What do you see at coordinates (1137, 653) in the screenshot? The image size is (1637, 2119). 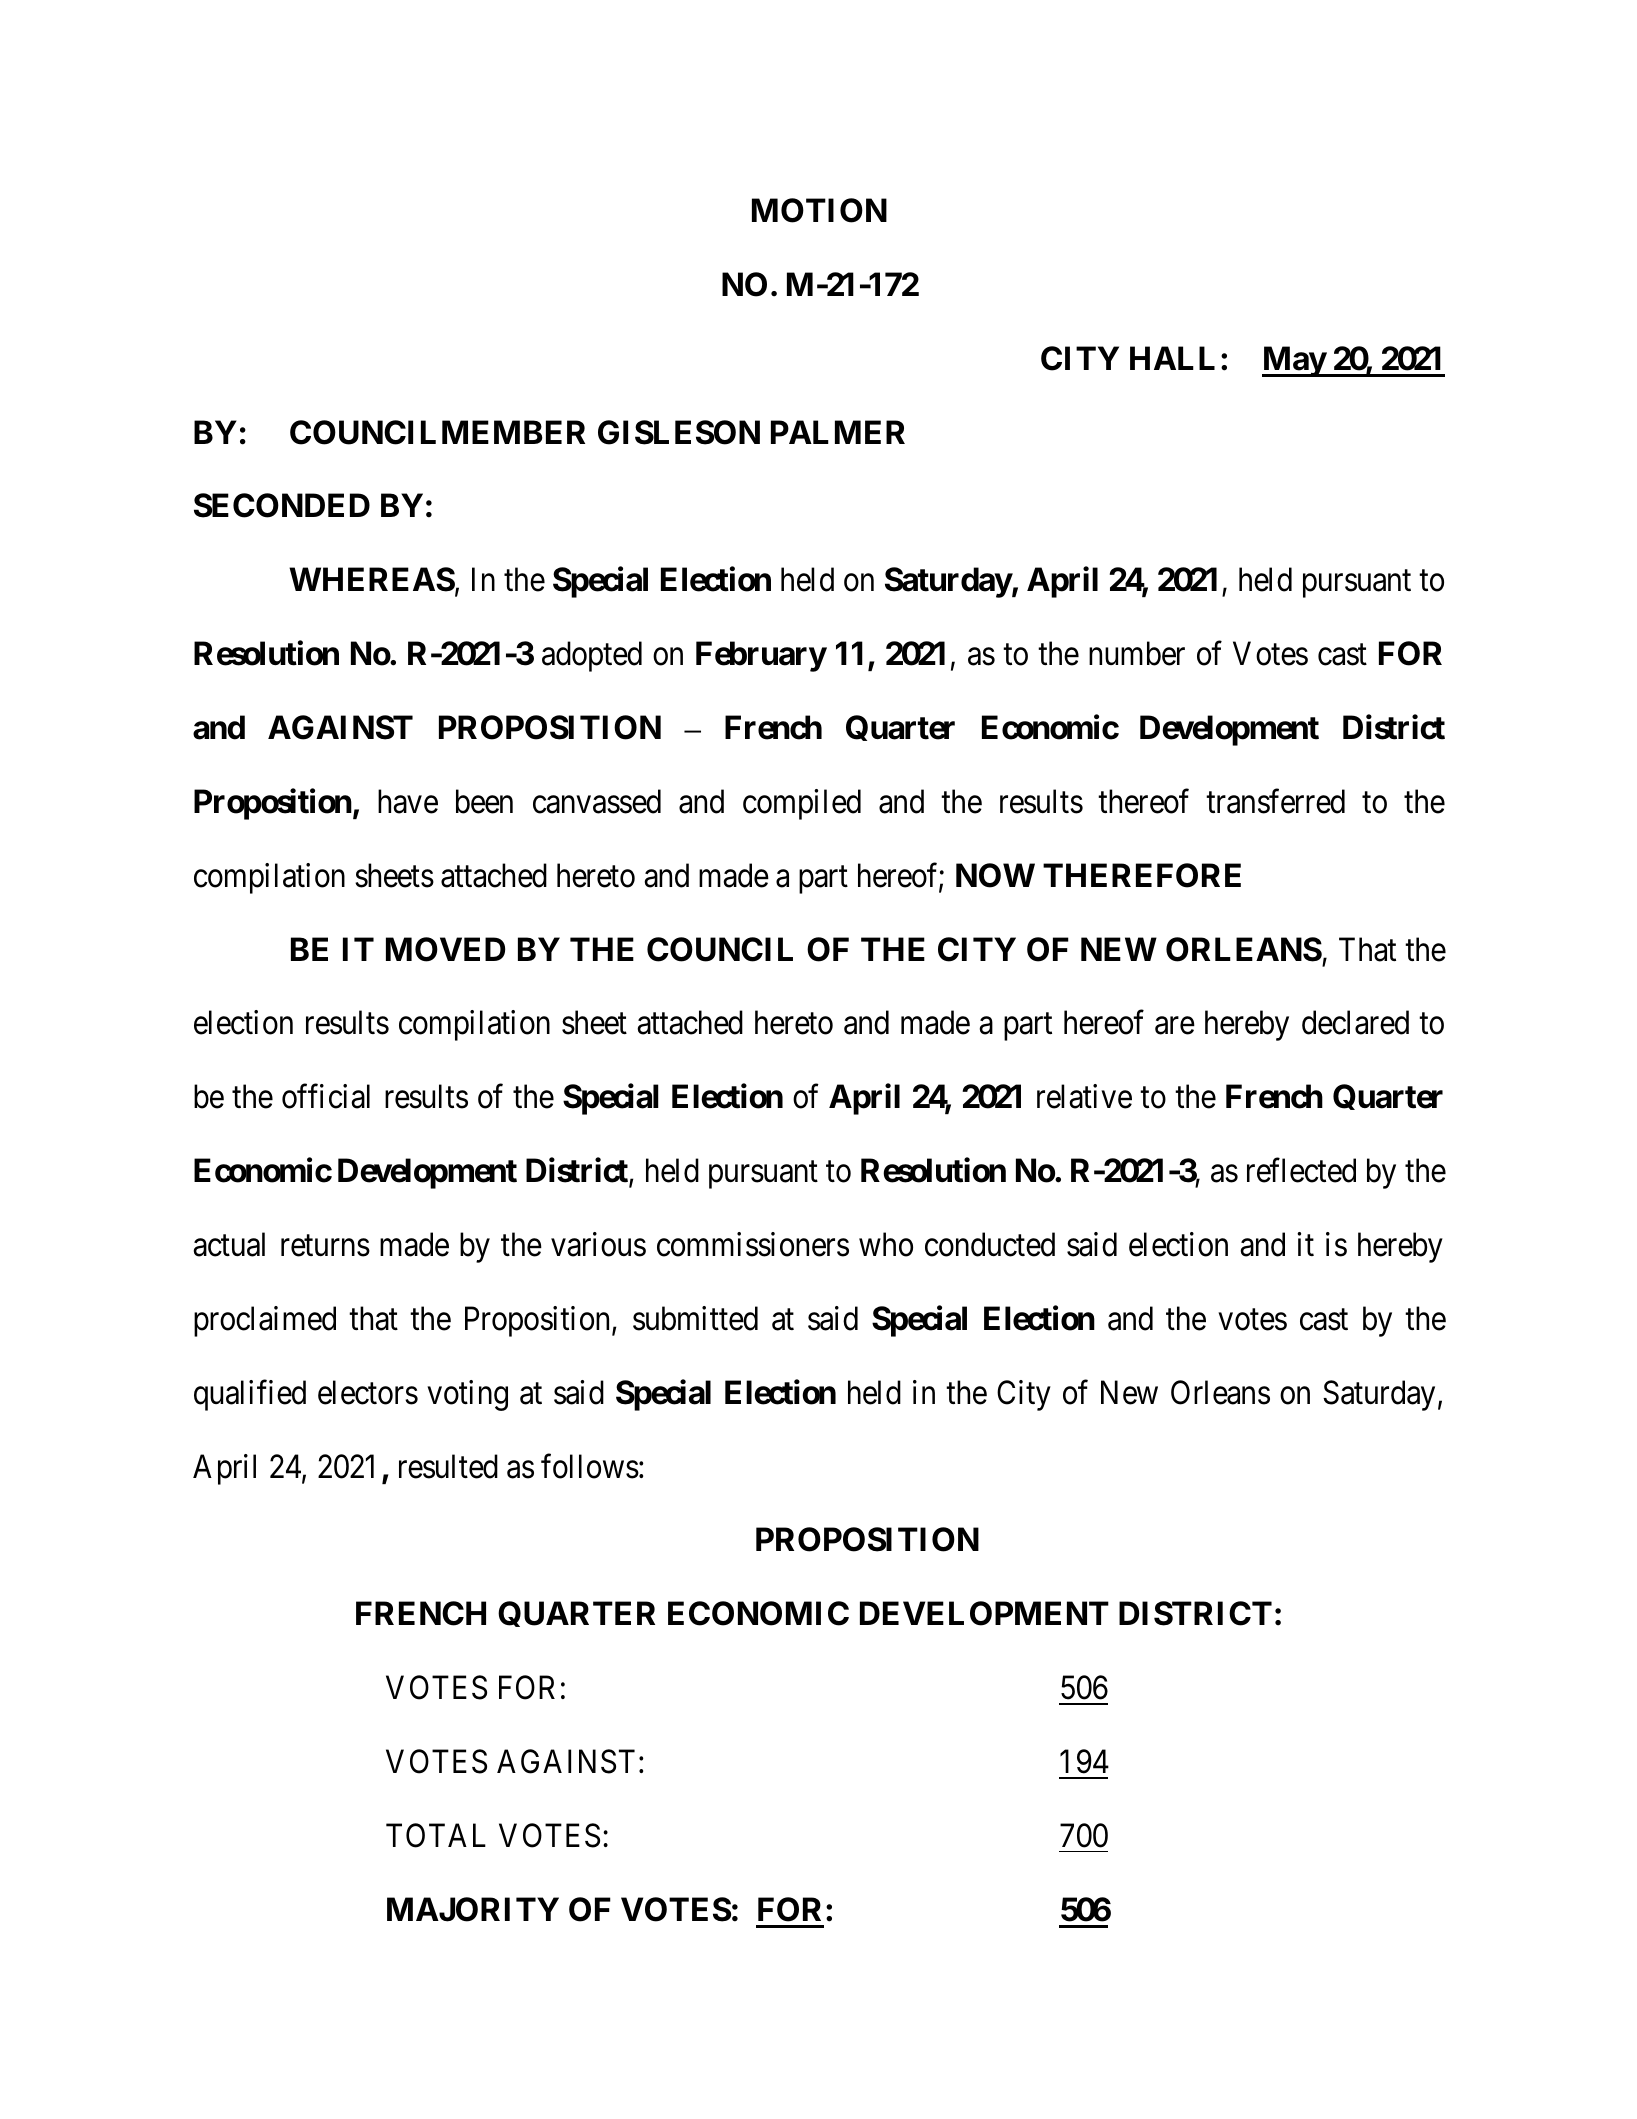 I see `number` at bounding box center [1137, 653].
